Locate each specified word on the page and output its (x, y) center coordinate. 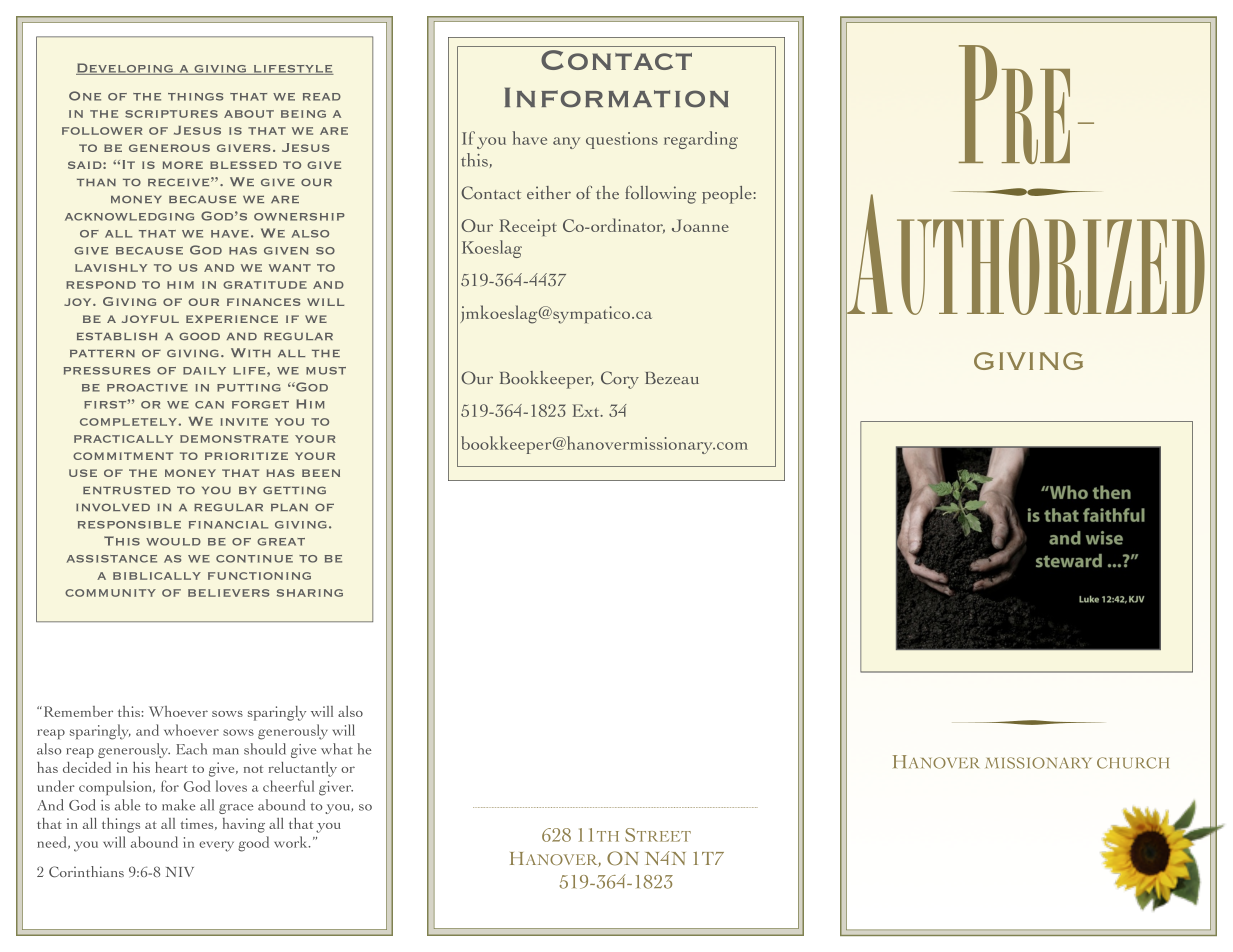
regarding (701, 140)
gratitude (265, 285)
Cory (620, 380)
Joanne (700, 225)
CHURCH (1133, 763)
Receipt (528, 227)
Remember (77, 711)
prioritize (246, 456)
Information (617, 97)
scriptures (171, 114)
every (216, 846)
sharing (310, 593)
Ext (587, 410)
